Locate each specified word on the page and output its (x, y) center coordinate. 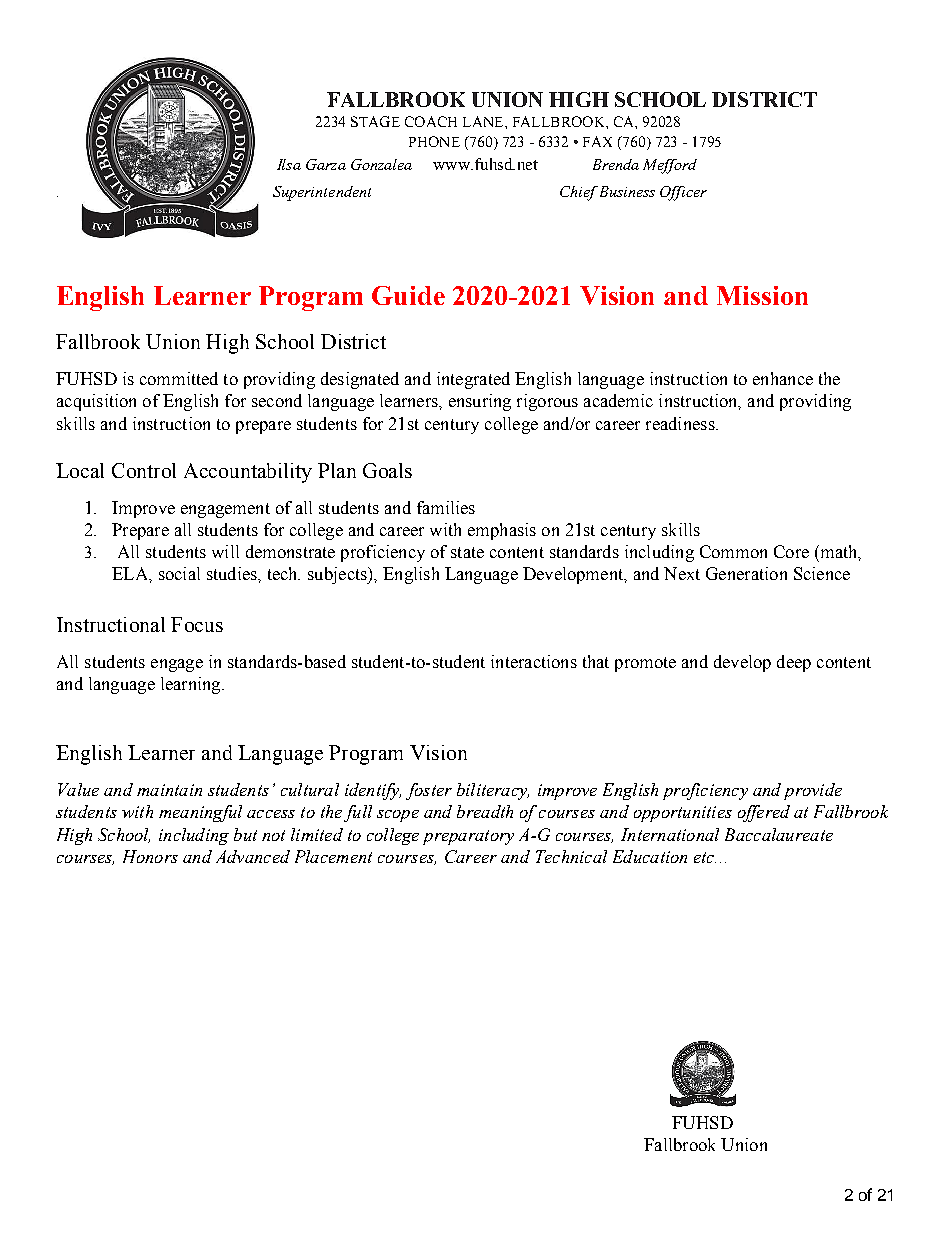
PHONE (434, 141)
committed (179, 378)
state (467, 552)
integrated (473, 380)
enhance (783, 378)
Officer (683, 193)
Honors (150, 856)
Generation (746, 573)
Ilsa (289, 164)
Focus (197, 624)
